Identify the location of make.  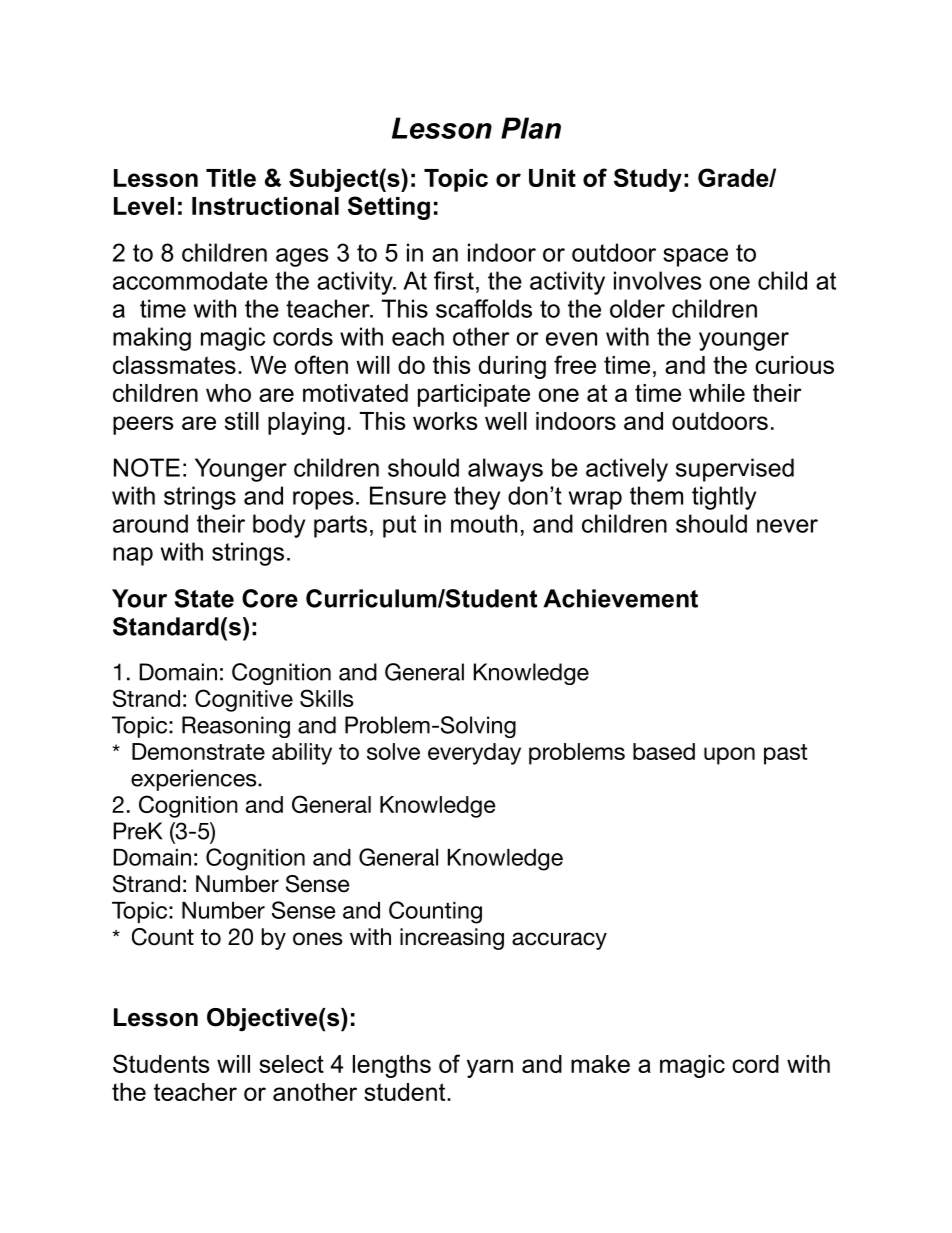
(600, 1064).
